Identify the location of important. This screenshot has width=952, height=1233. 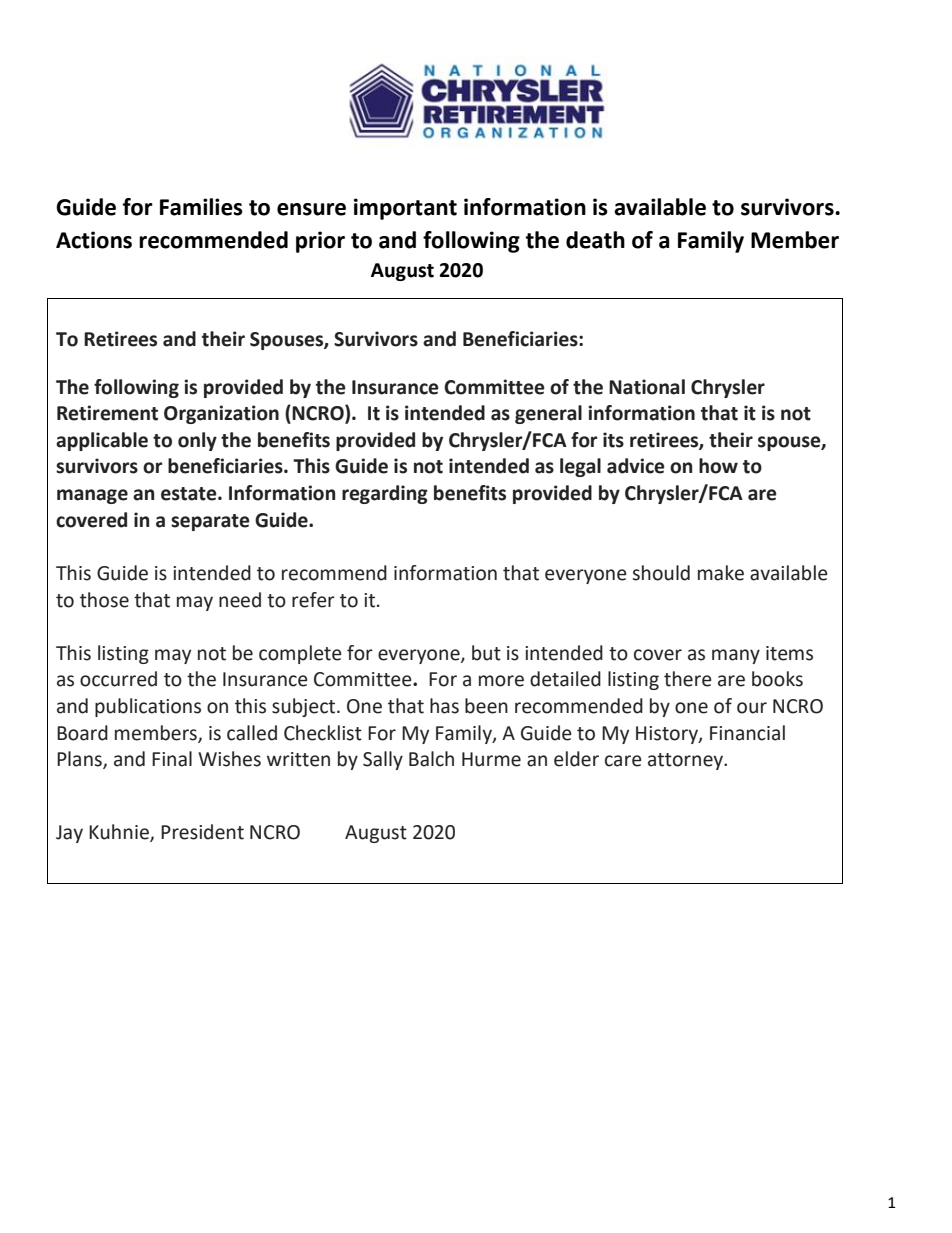
(405, 209).
